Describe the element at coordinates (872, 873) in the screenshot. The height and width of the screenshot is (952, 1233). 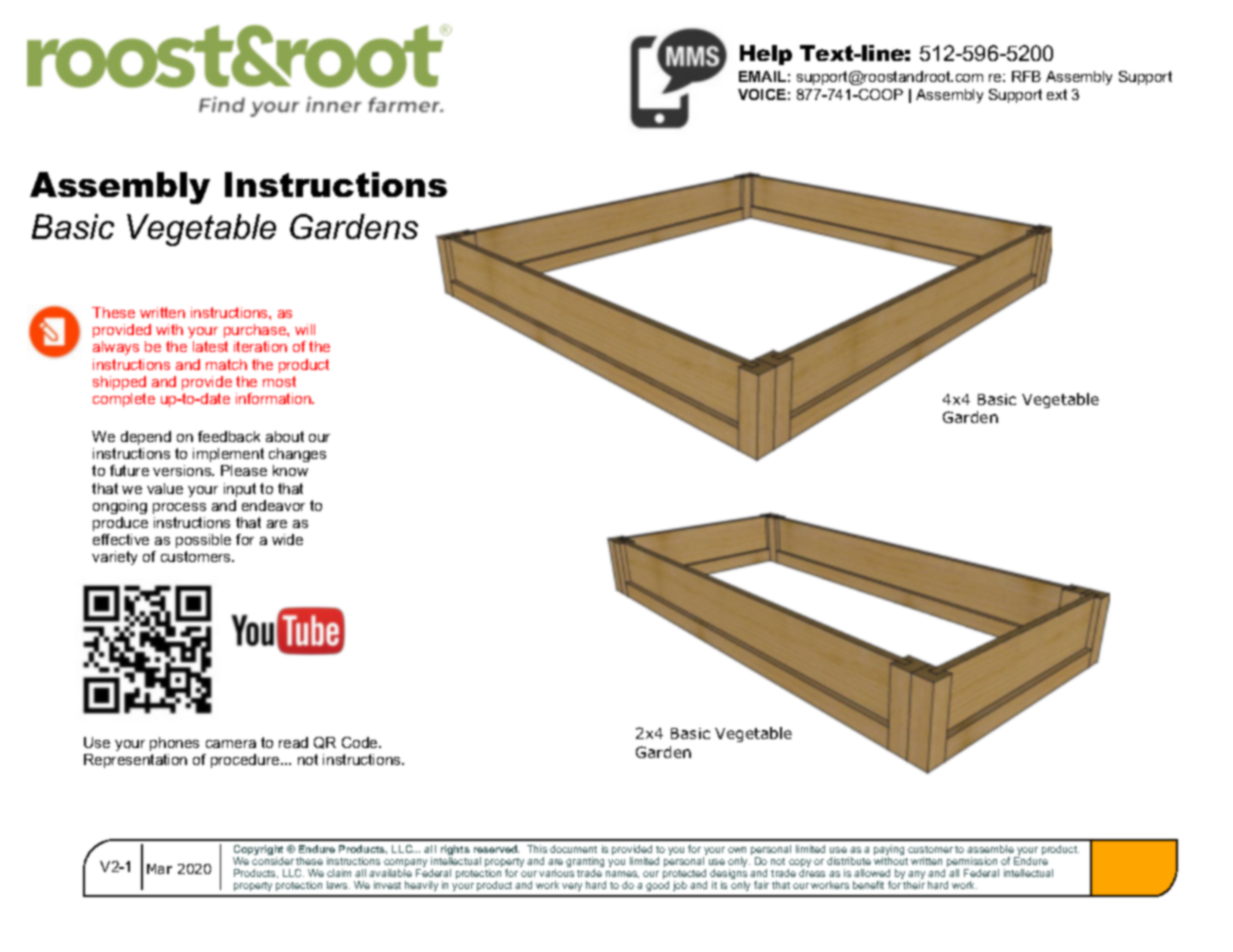
I see `allowed` at that location.
